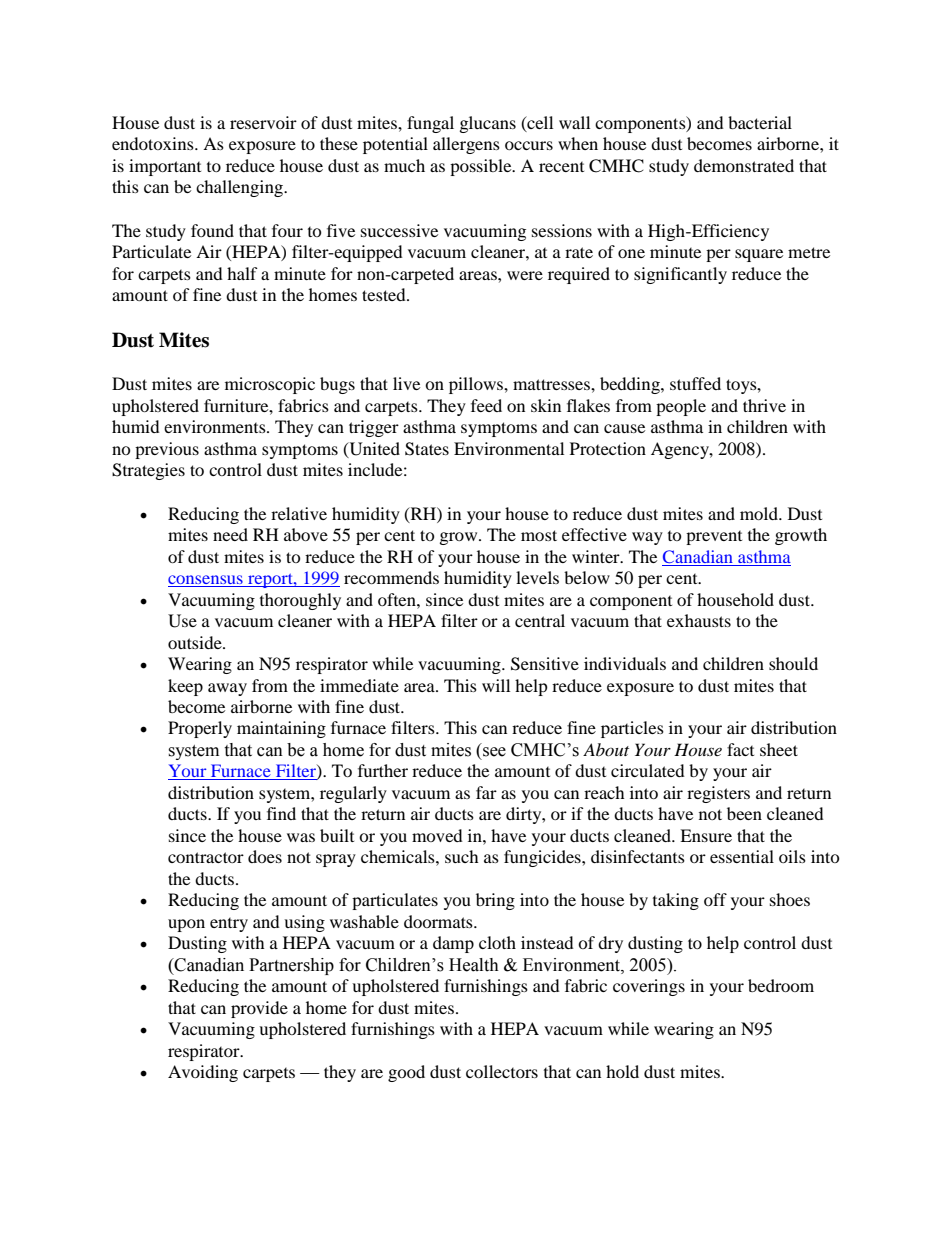 Image resolution: width=952 pixels, height=1233 pixels. I want to click on essential, so click(742, 856).
